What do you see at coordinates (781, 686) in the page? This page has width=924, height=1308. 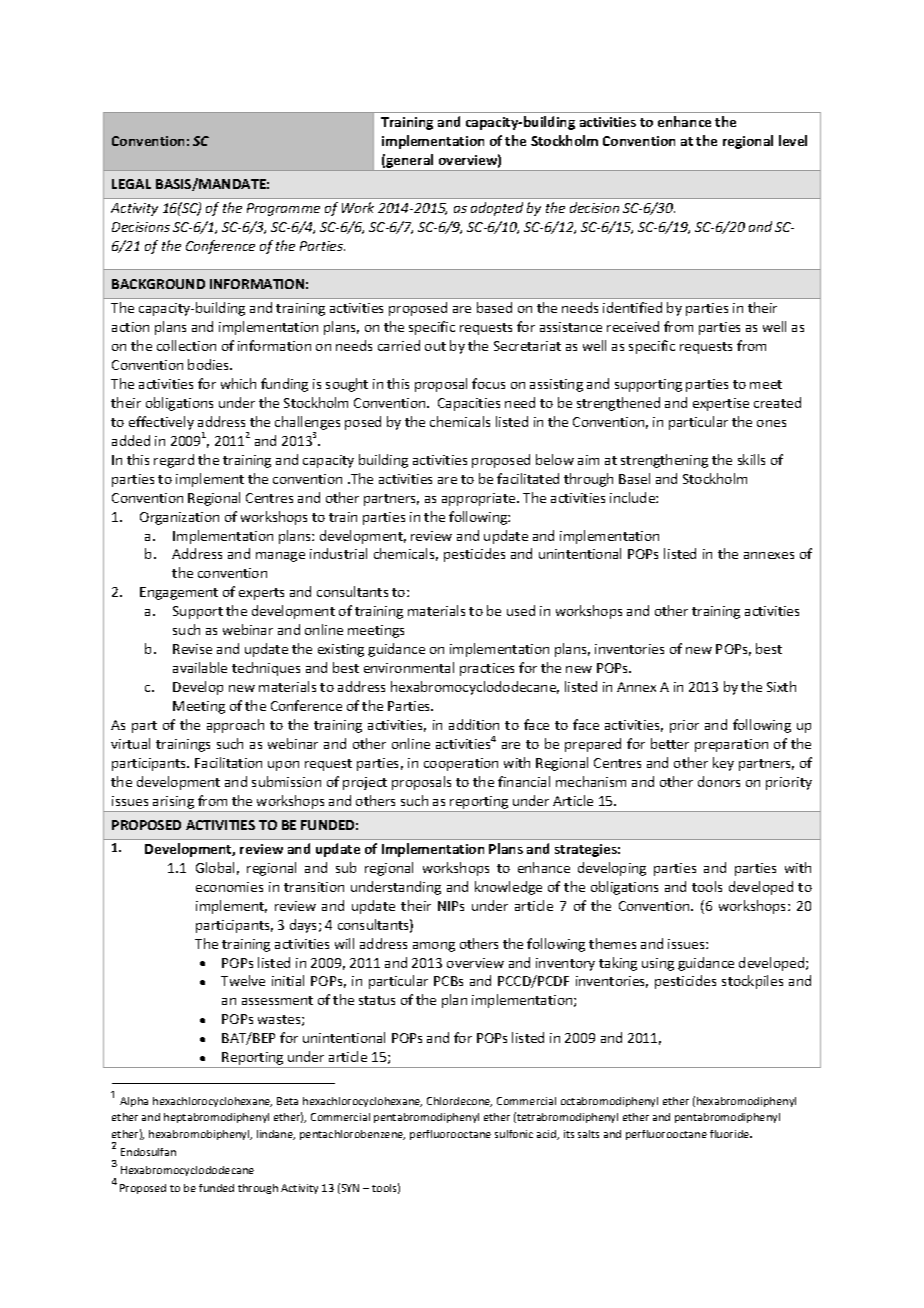 I see `Sixth` at bounding box center [781, 686].
